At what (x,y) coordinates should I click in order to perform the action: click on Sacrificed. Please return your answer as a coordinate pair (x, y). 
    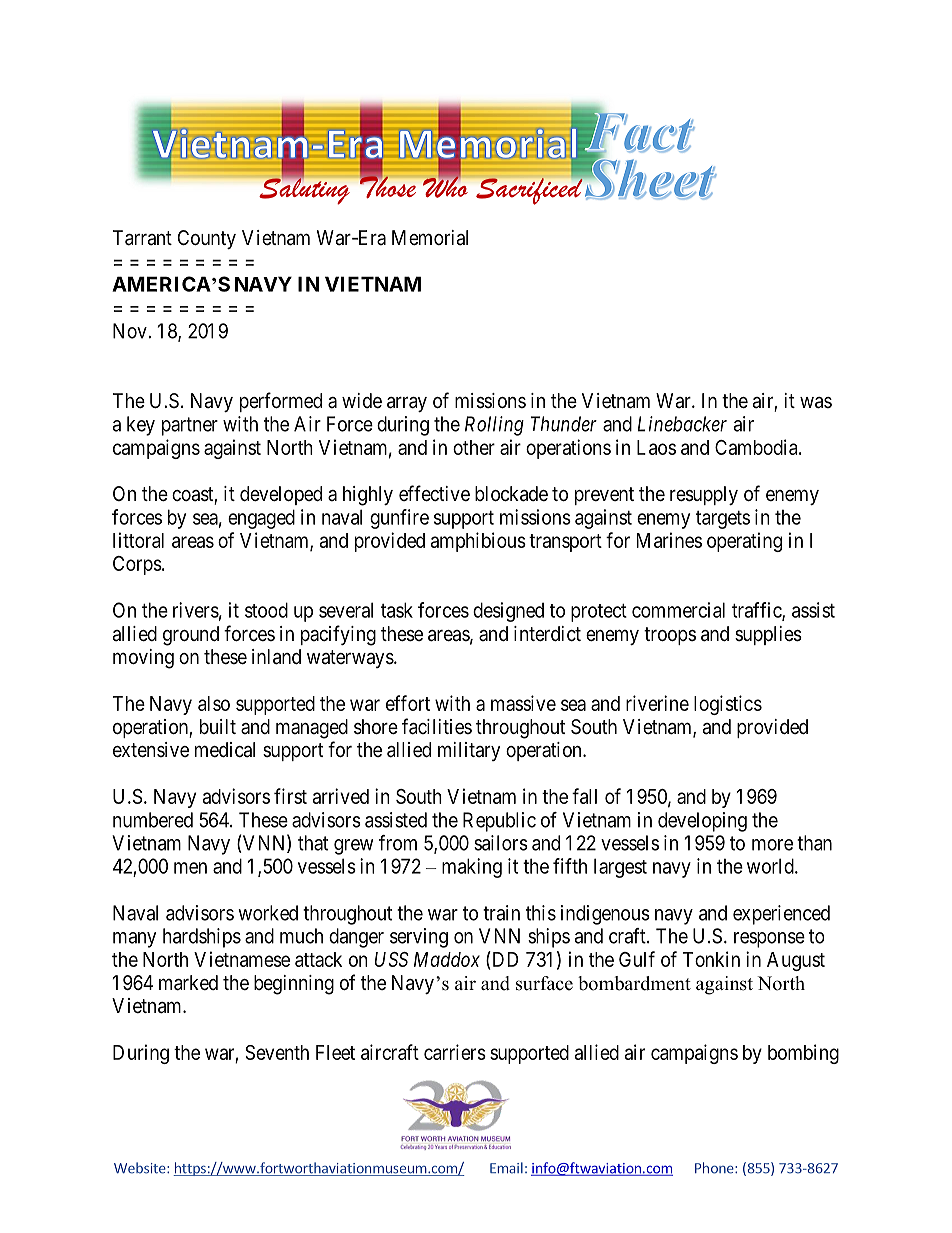
    Looking at the image, I should click on (529, 190).
